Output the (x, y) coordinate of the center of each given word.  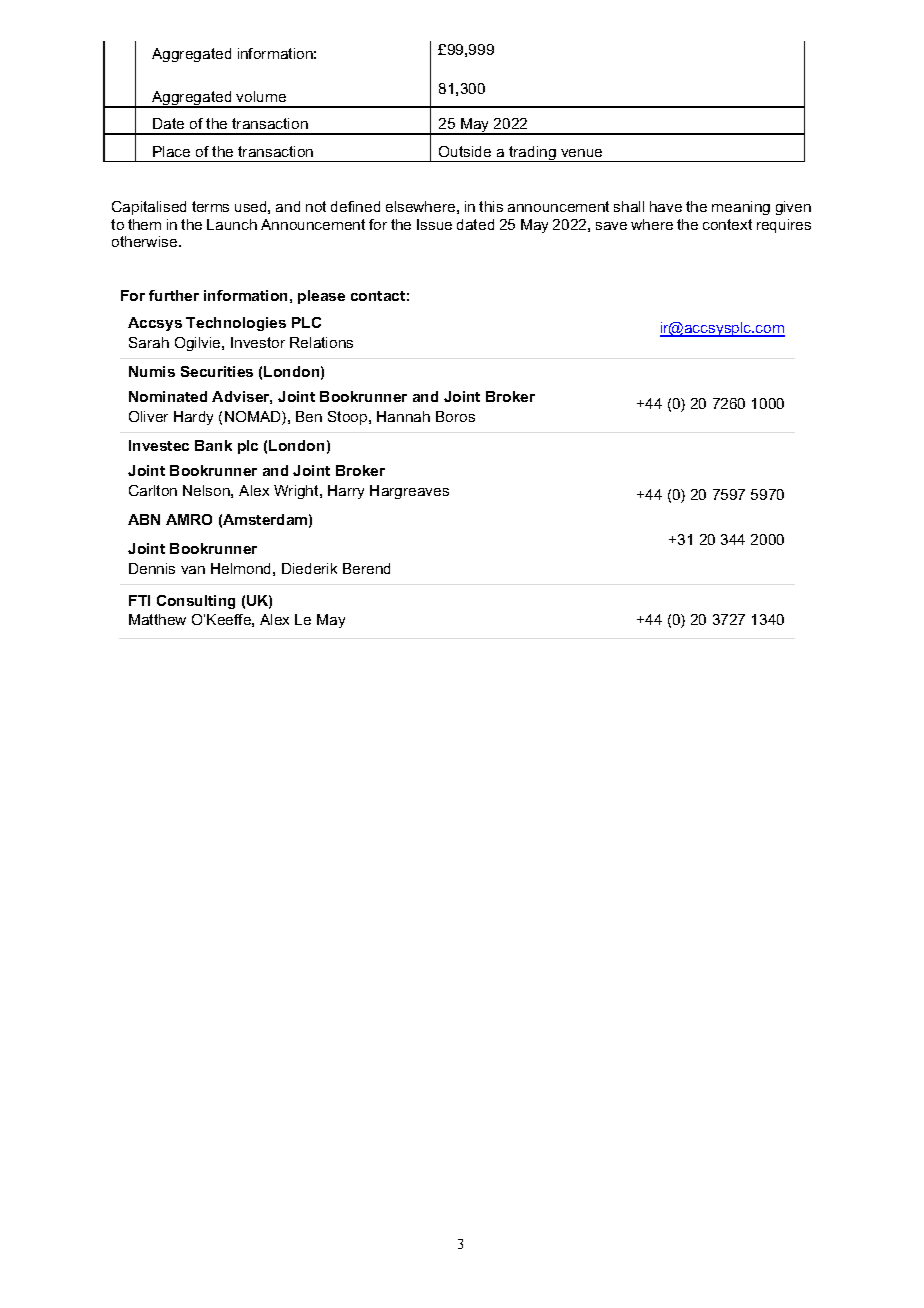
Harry (346, 492)
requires (784, 226)
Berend (366, 568)
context (727, 224)
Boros (455, 416)
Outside (465, 151)
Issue (434, 224)
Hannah (403, 416)
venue (581, 153)
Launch (232, 224)
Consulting (196, 602)
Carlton (153, 490)
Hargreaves (409, 492)
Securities (217, 371)
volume (261, 96)
